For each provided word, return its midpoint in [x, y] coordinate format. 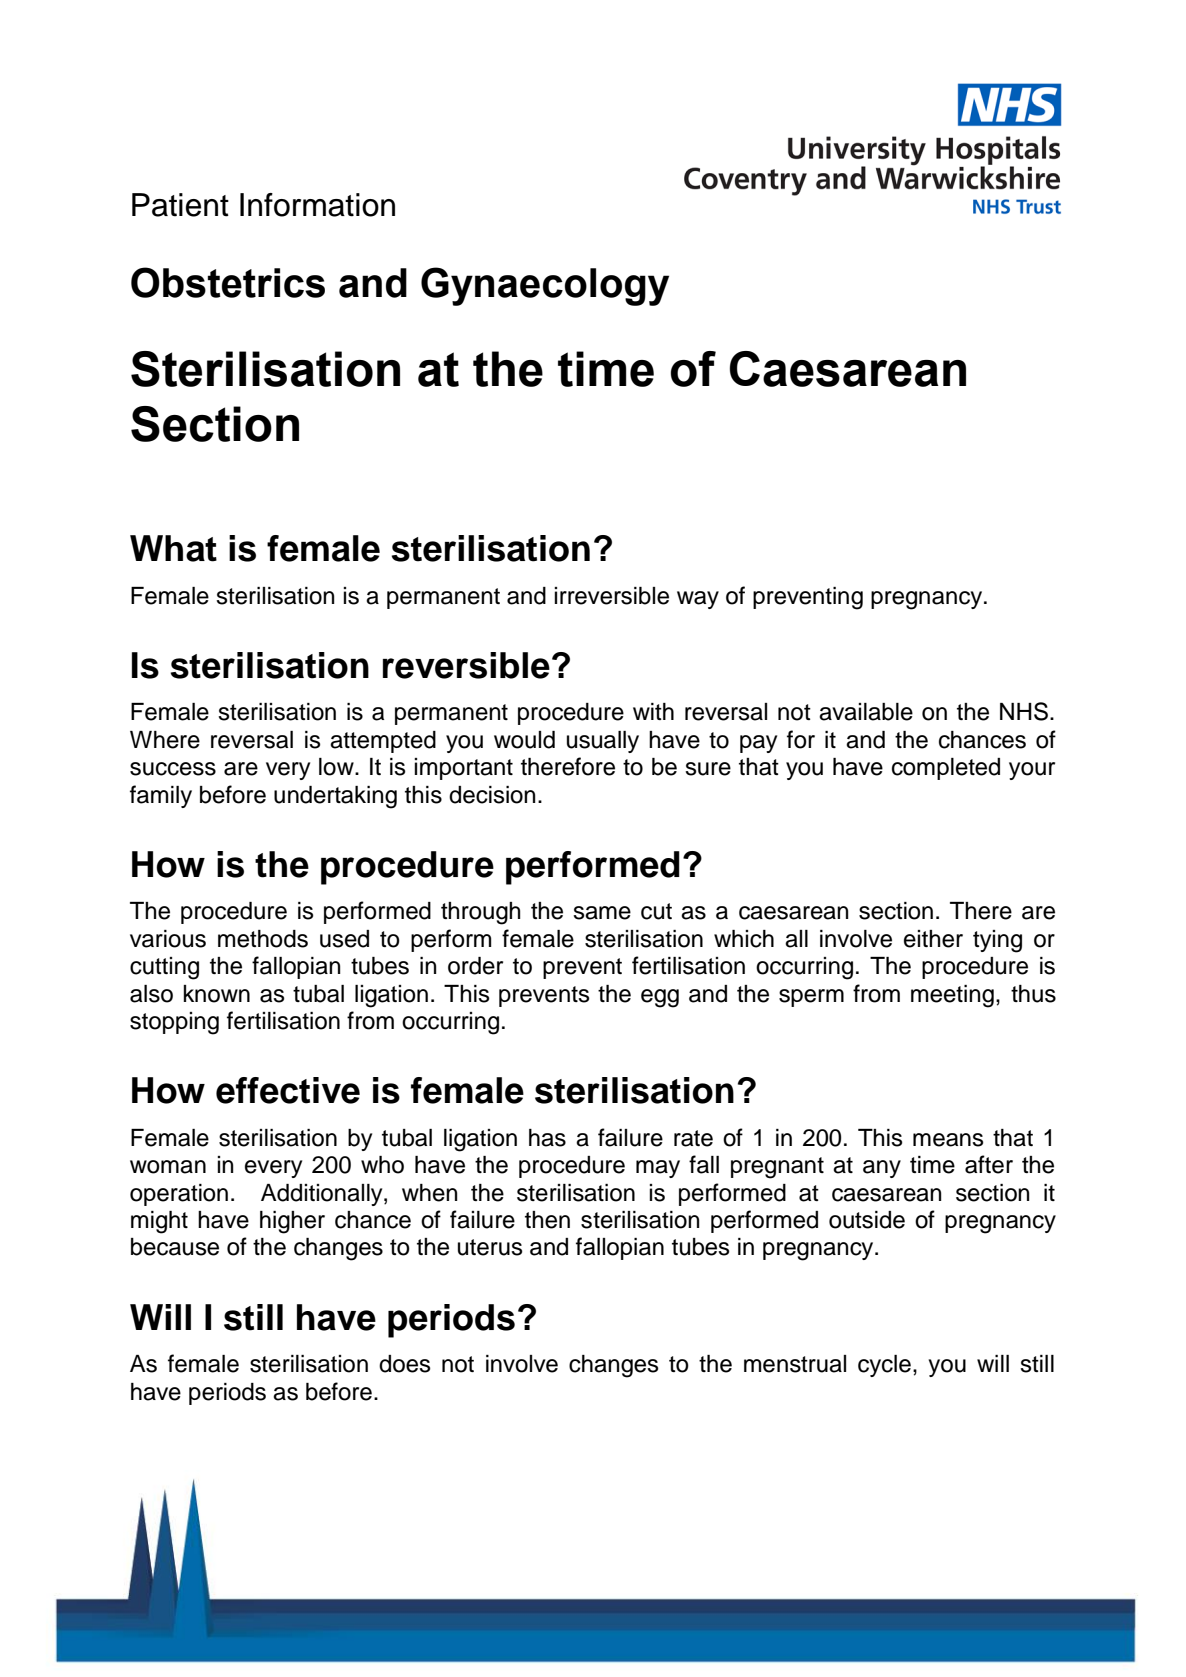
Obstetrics [228, 282]
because [175, 1247]
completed [946, 769]
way [698, 600]
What [173, 548]
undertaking [335, 797]
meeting [952, 996]
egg [660, 998]
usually [603, 742]
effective [288, 1090]
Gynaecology [545, 286]
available [866, 712]
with [653, 711]
